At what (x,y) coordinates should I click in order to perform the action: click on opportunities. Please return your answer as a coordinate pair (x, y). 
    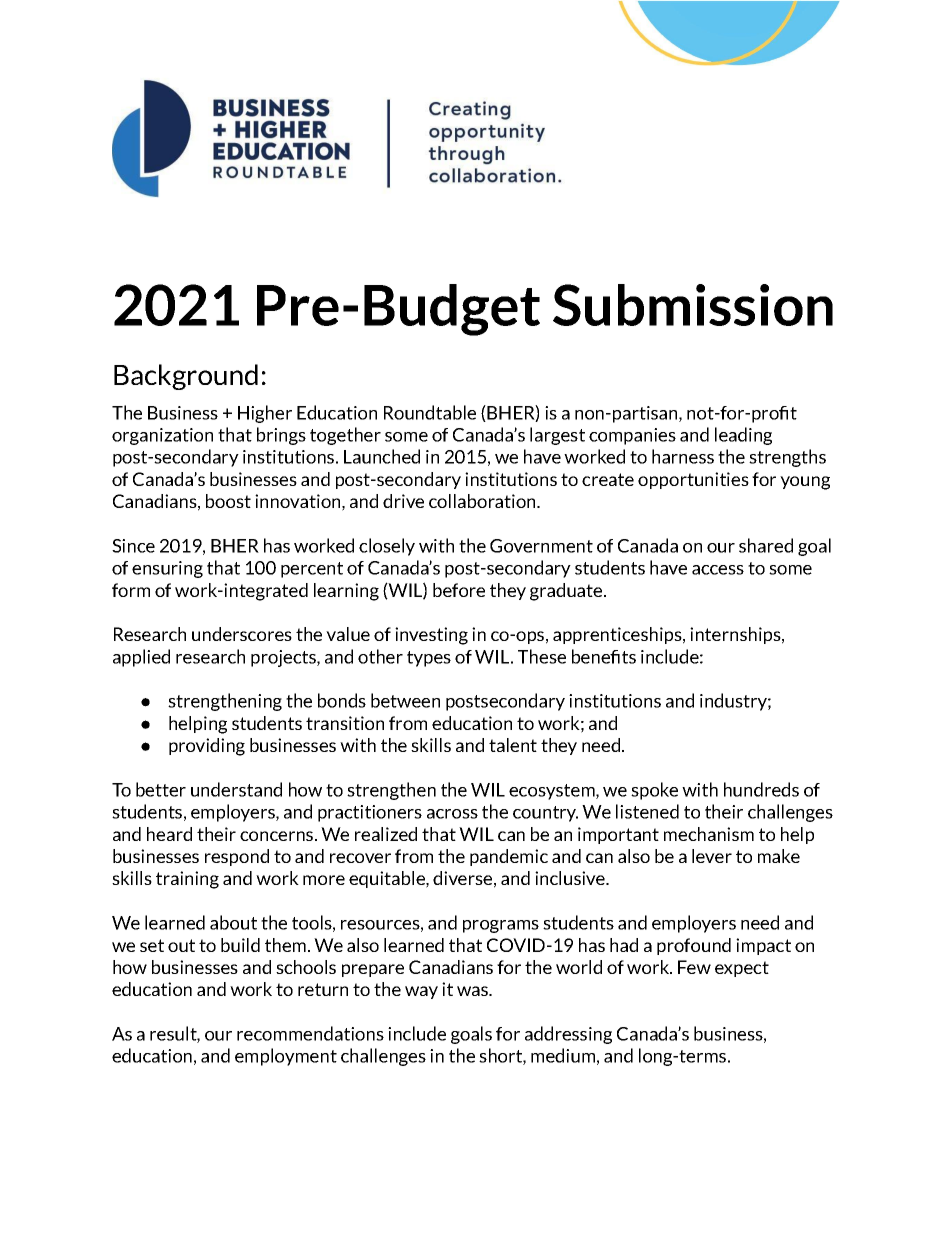
    Looking at the image, I should click on (693, 480).
